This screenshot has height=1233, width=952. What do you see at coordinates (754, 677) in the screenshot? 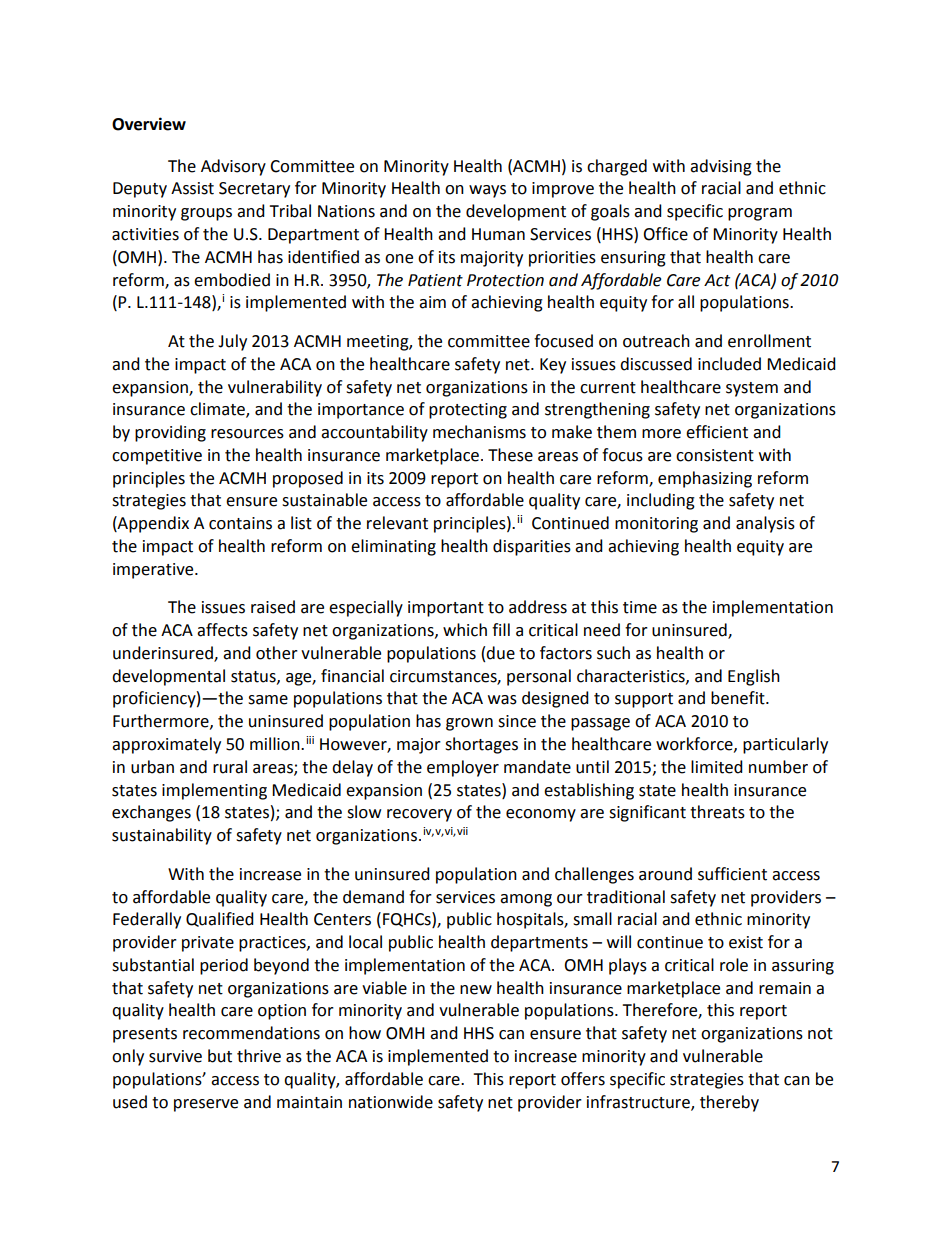
I see `English` at bounding box center [754, 677].
